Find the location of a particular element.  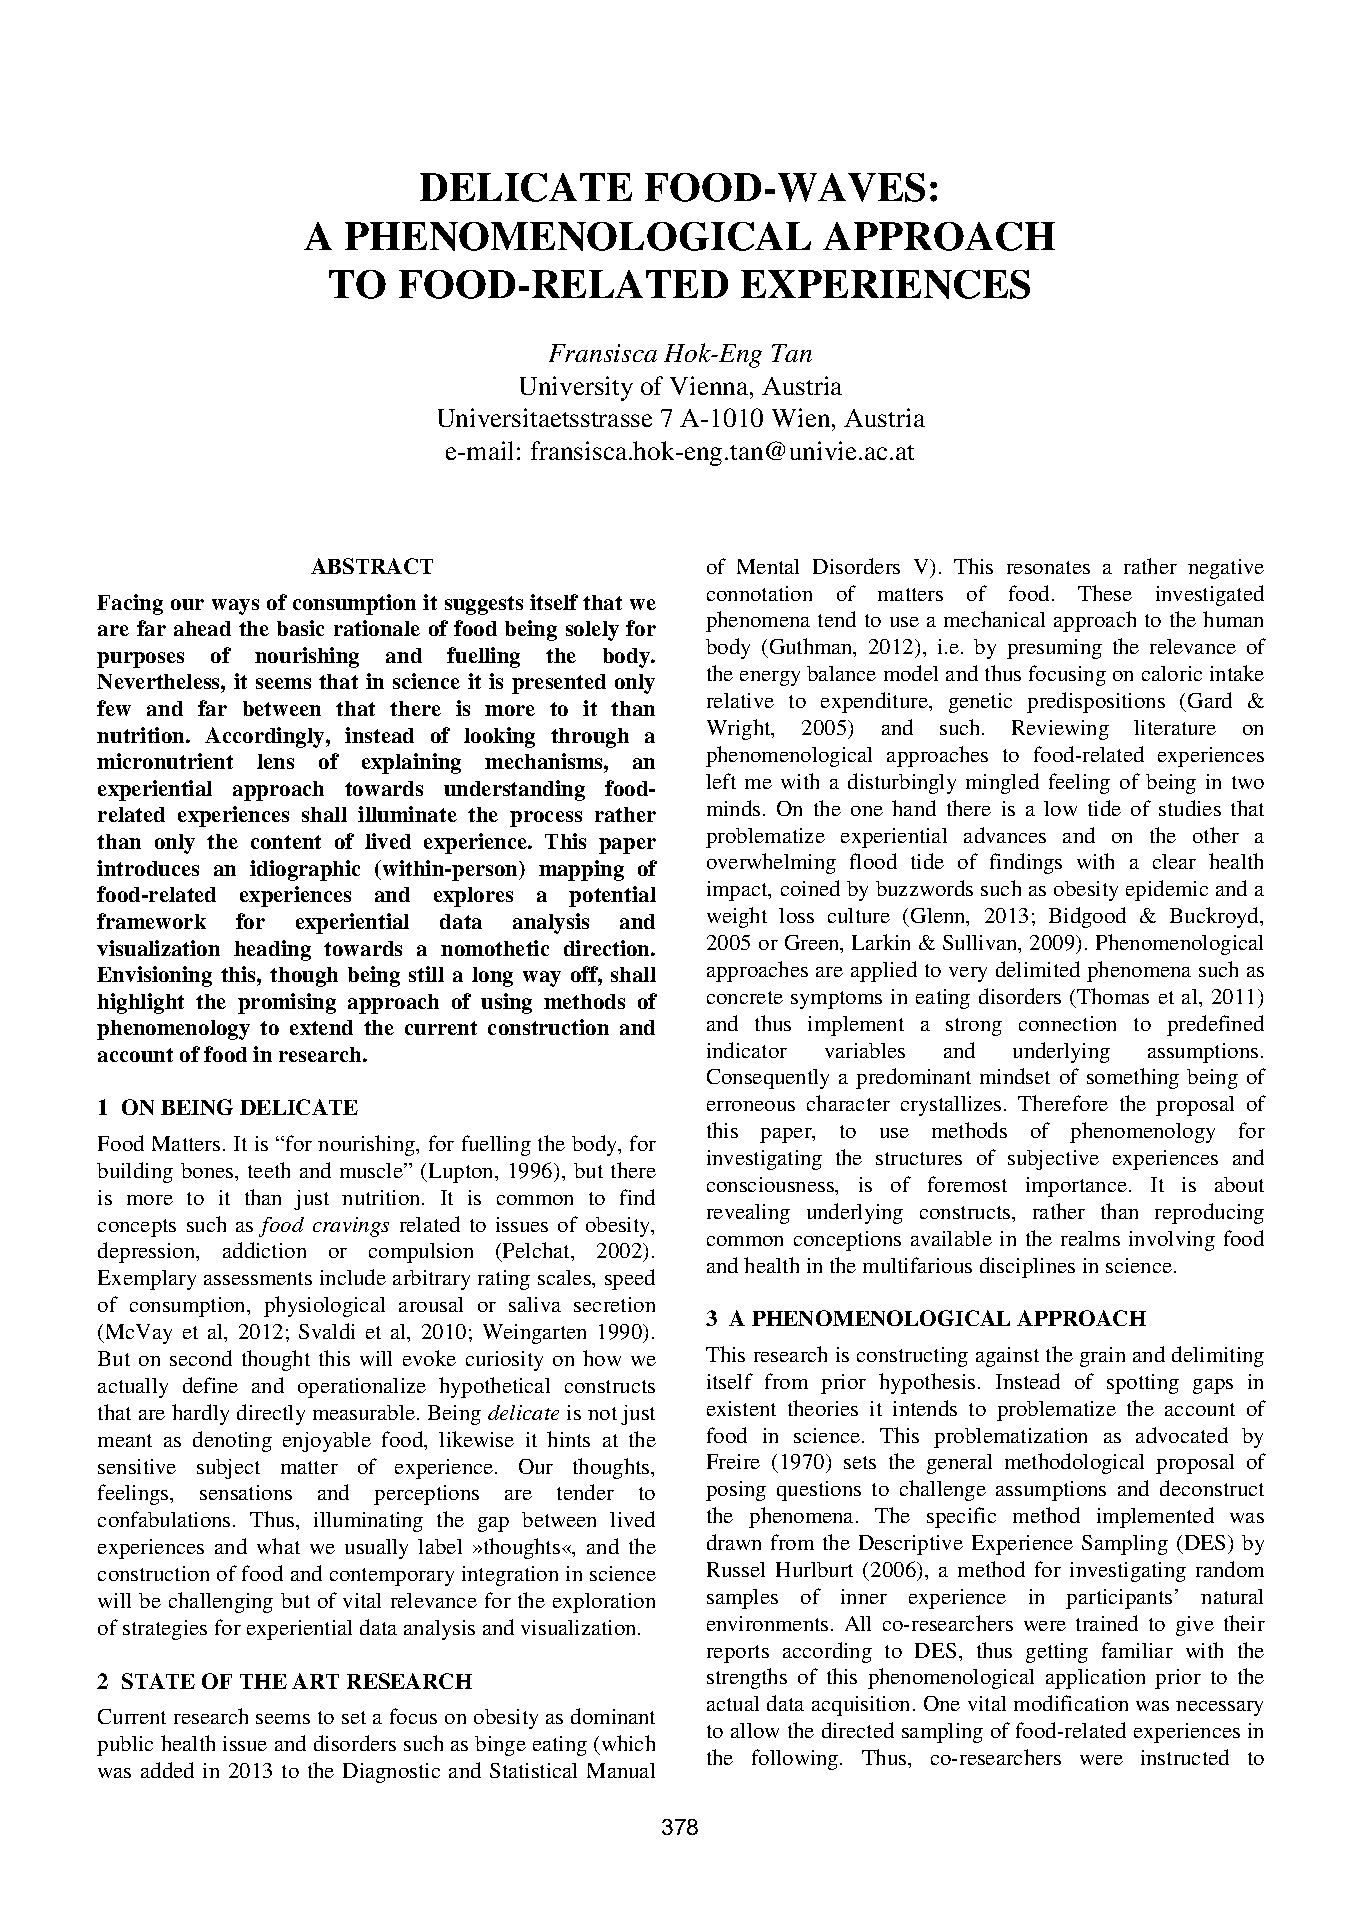

something is located at coordinates (1133, 1078).
